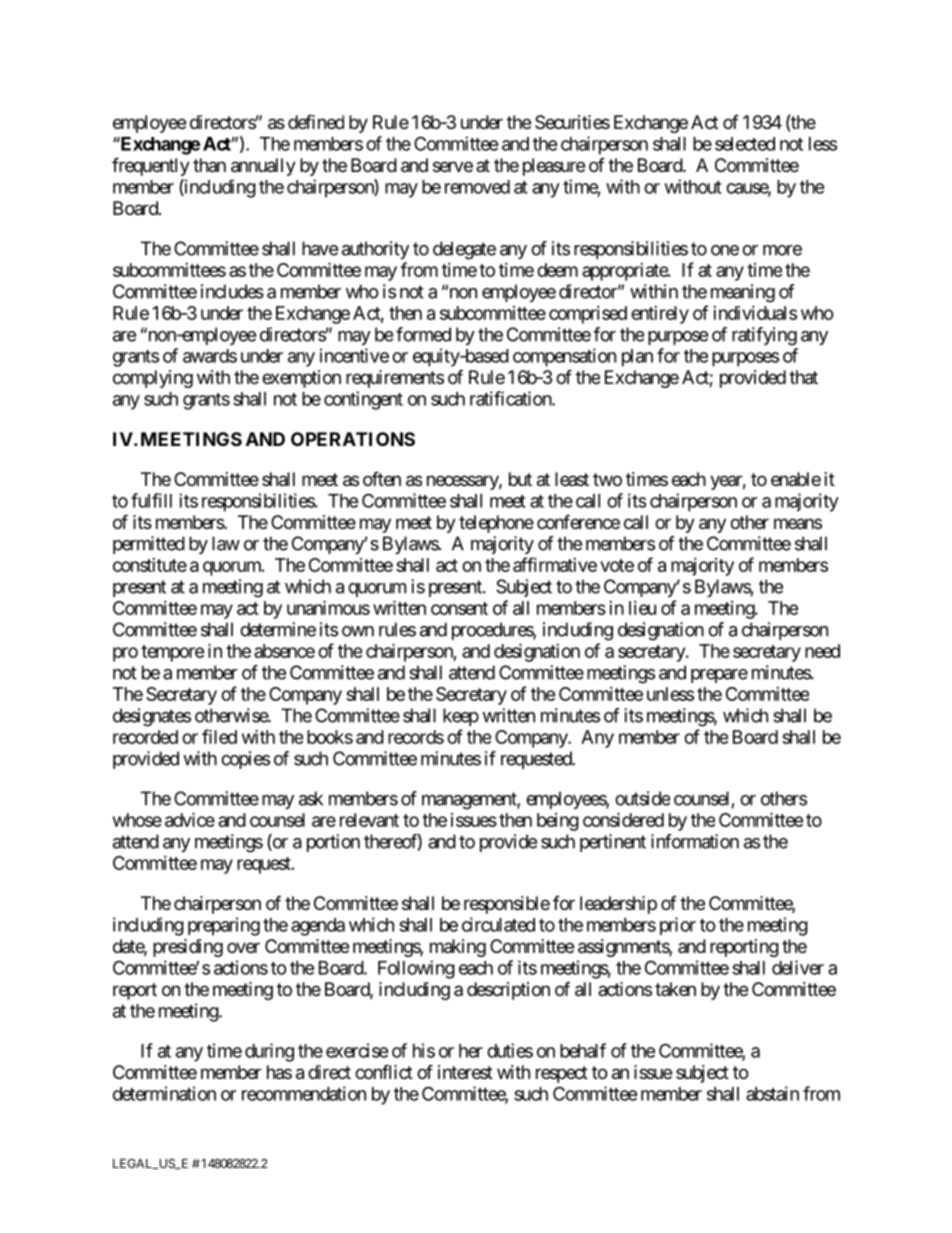 This image has width=952, height=1233. What do you see at coordinates (459, 608) in the image?
I see `consent` at bounding box center [459, 608].
